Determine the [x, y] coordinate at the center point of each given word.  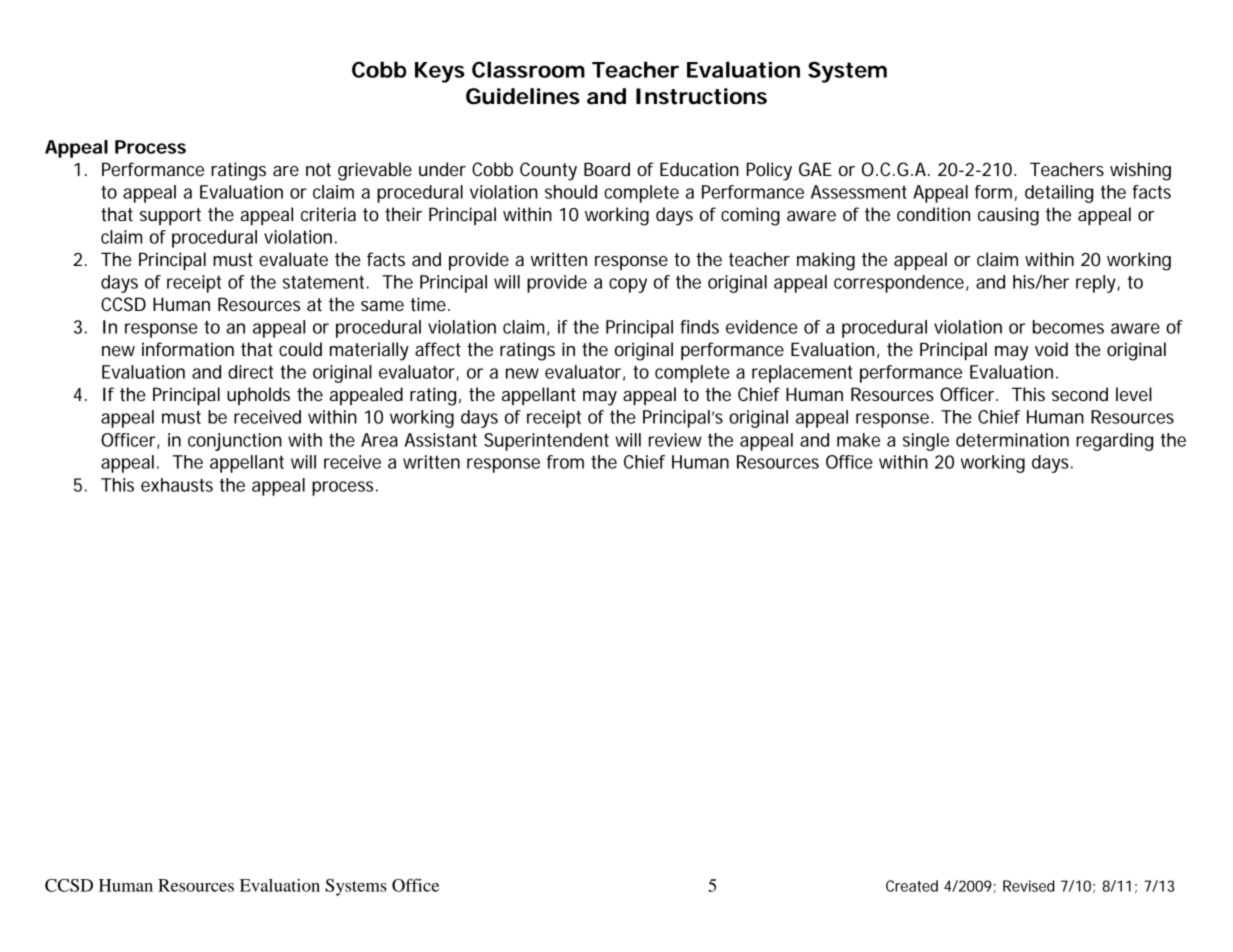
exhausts [177, 485]
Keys [440, 72]
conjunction [235, 442]
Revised [1029, 886]
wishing [1140, 171]
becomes [1068, 327]
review [675, 440]
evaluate [293, 259]
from [565, 462]
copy [628, 285]
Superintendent [546, 442]
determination [1012, 440]
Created [912, 886]
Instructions [701, 96]
